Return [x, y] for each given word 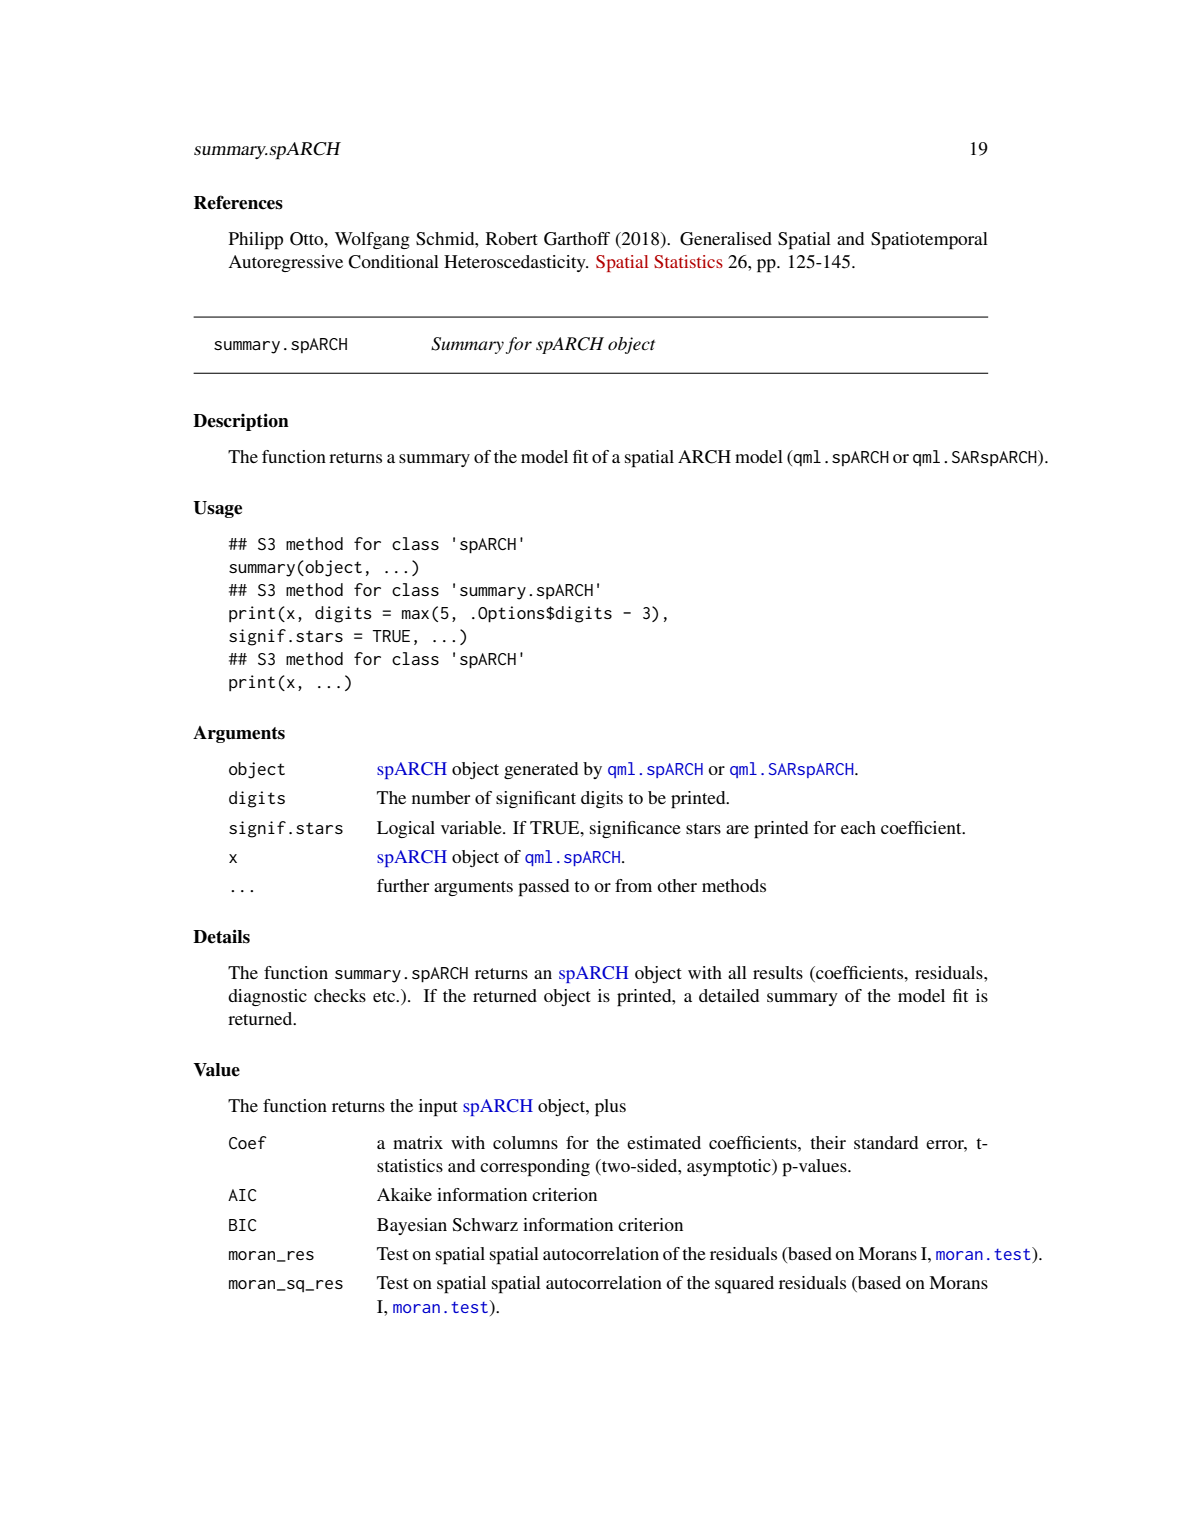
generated [541, 770]
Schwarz [485, 1225]
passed [543, 888]
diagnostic [267, 997]
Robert [512, 238]
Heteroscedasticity [516, 263]
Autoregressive [285, 263]
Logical [406, 829]
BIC [242, 1225]
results [778, 972]
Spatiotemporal [929, 241]
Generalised [726, 239]
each [858, 827]
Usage [217, 509]
